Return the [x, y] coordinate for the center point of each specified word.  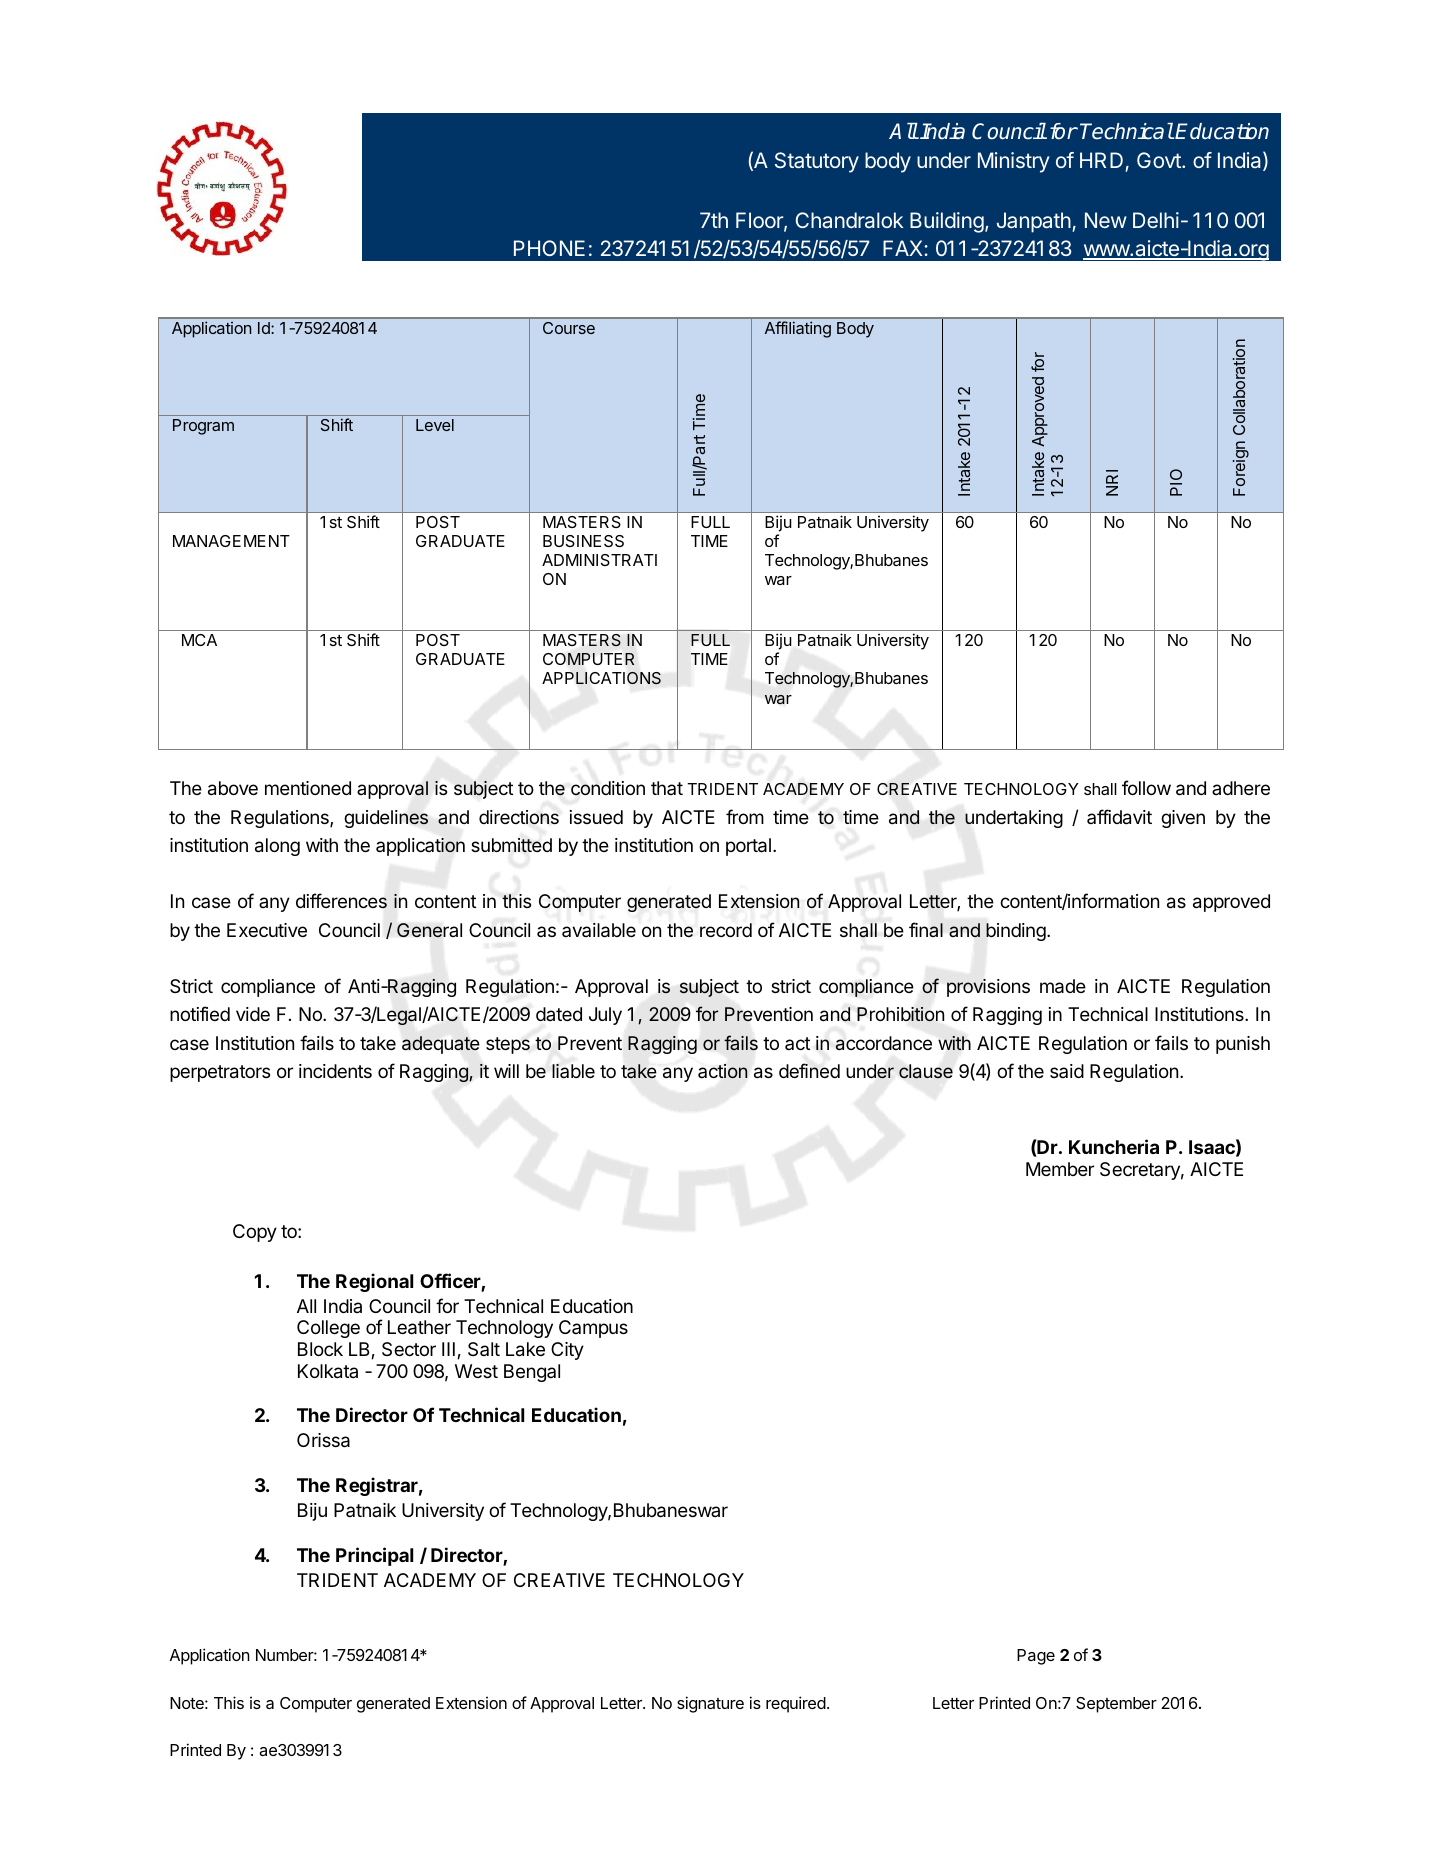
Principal [374, 1556]
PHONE [549, 248]
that [667, 788]
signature [710, 1704]
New [1106, 220]
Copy [255, 1233]
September [1116, 1705]
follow [1146, 787]
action [723, 1071]
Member [1060, 1169]
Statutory [817, 162]
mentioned [308, 788]
